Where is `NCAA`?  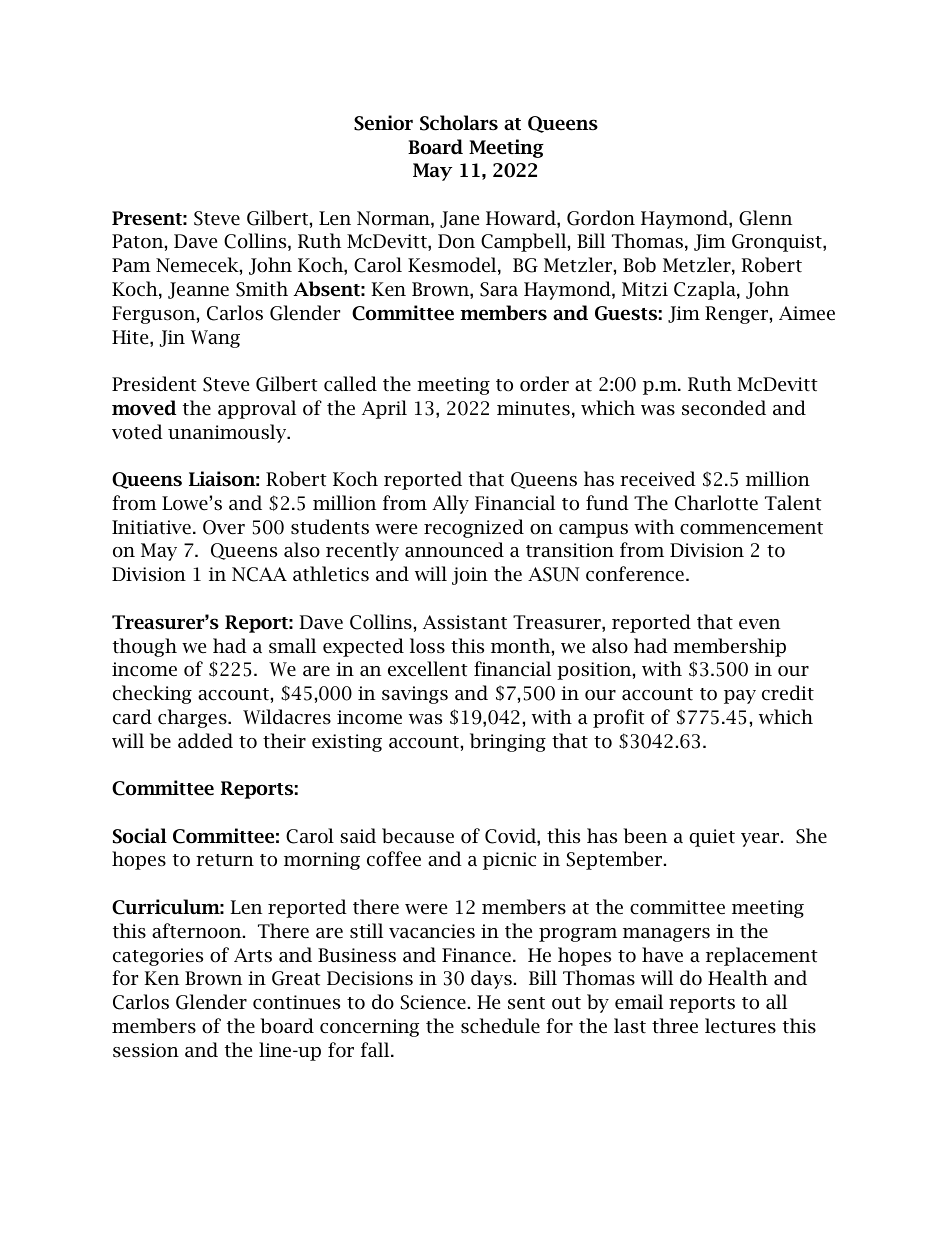 NCAA is located at coordinates (259, 574).
